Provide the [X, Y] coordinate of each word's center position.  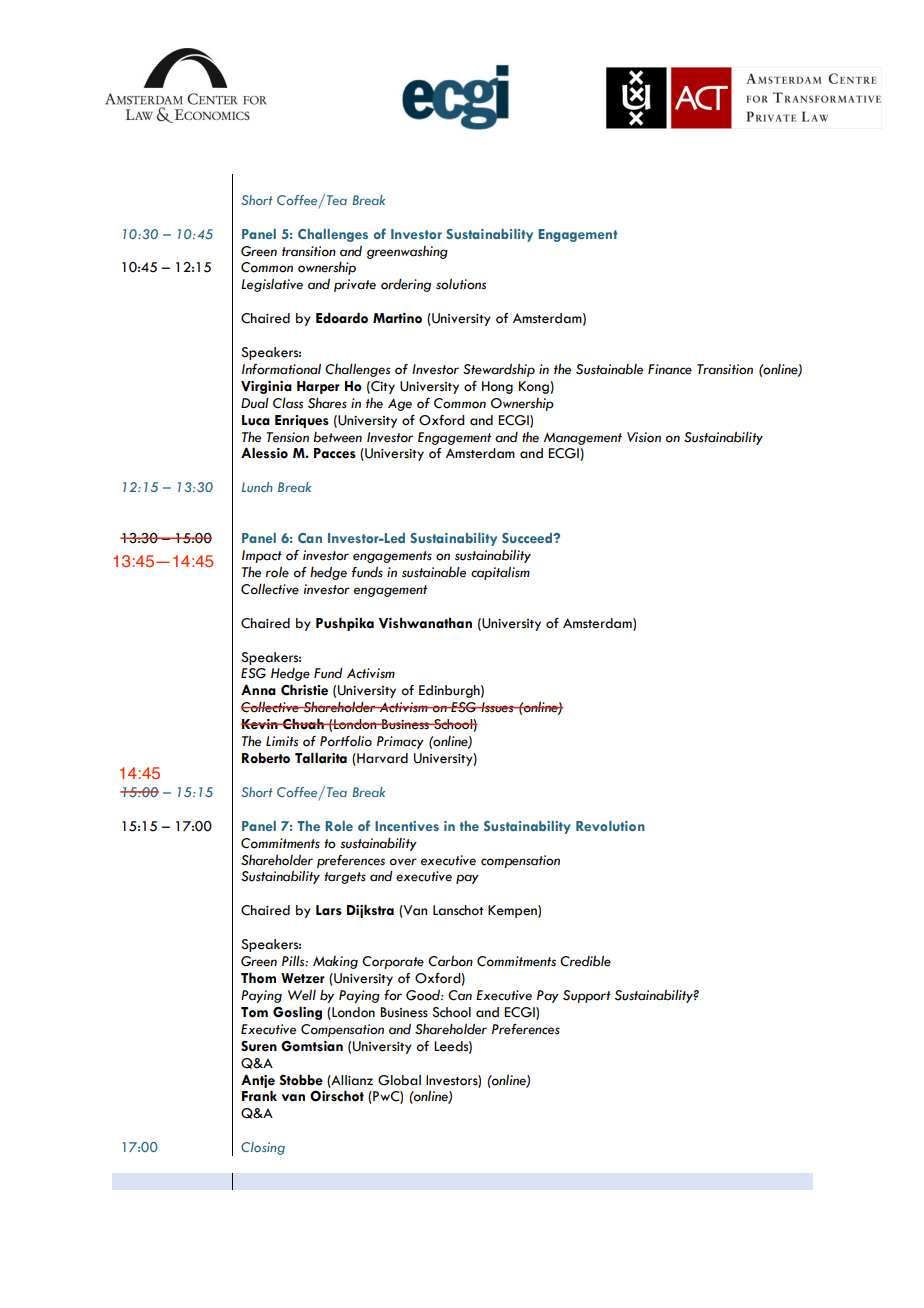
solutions [461, 284]
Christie [304, 690]
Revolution [610, 826]
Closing [263, 1148]
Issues [497, 707]
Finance [670, 369]
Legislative [272, 285]
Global [399, 1080]
